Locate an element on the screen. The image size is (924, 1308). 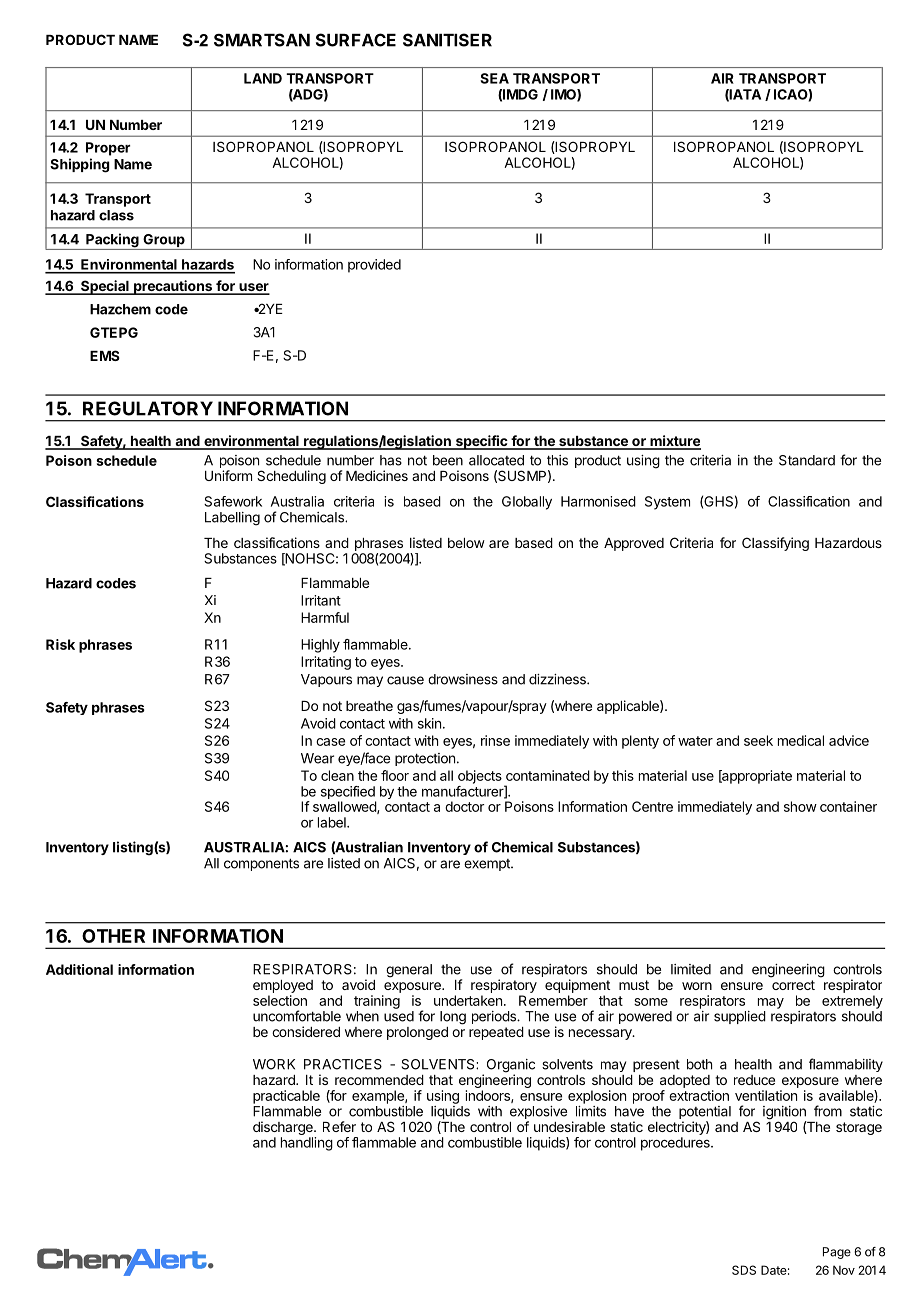
EMS is located at coordinates (105, 355).
